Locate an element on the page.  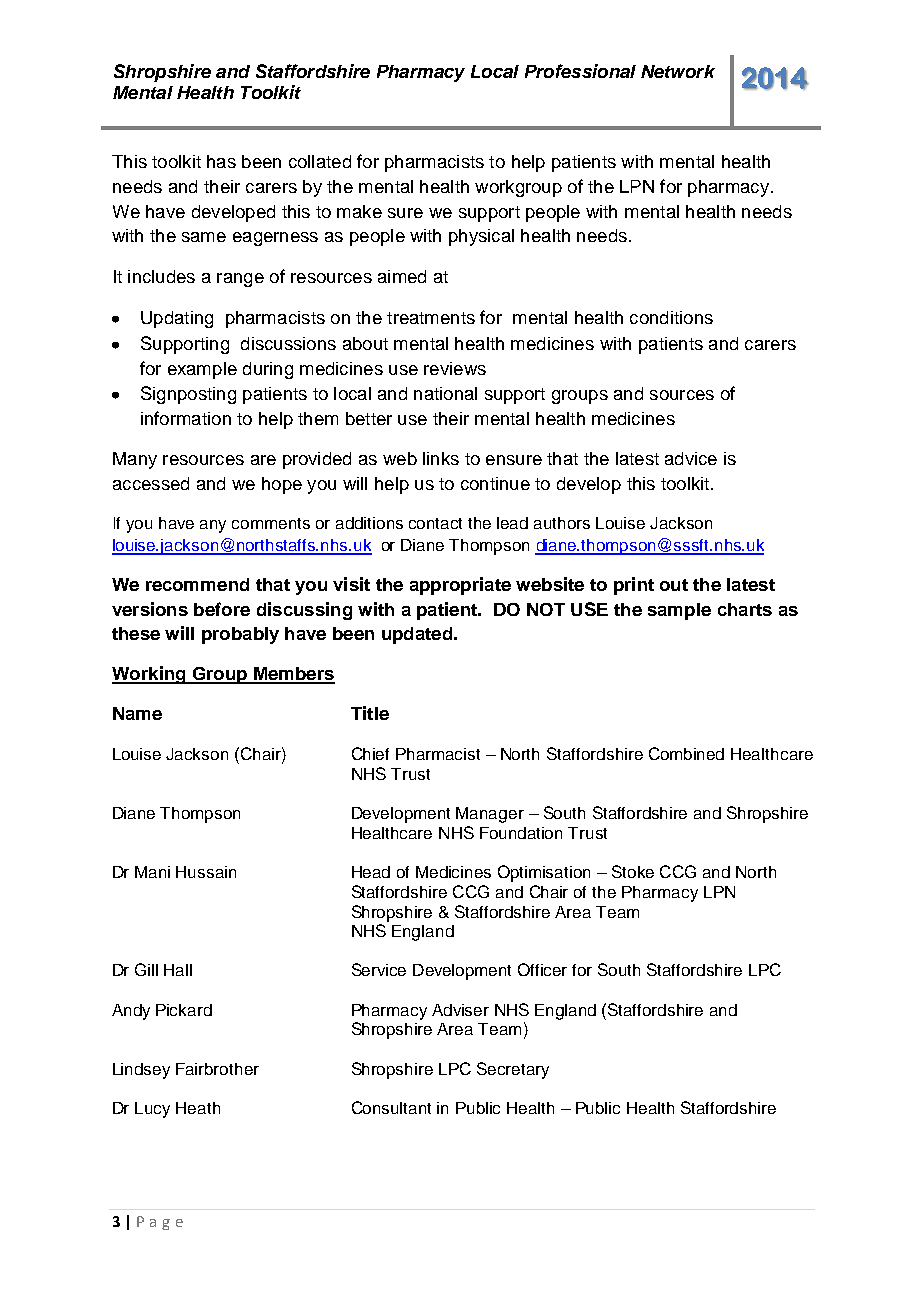
Heath is located at coordinates (198, 1108).
